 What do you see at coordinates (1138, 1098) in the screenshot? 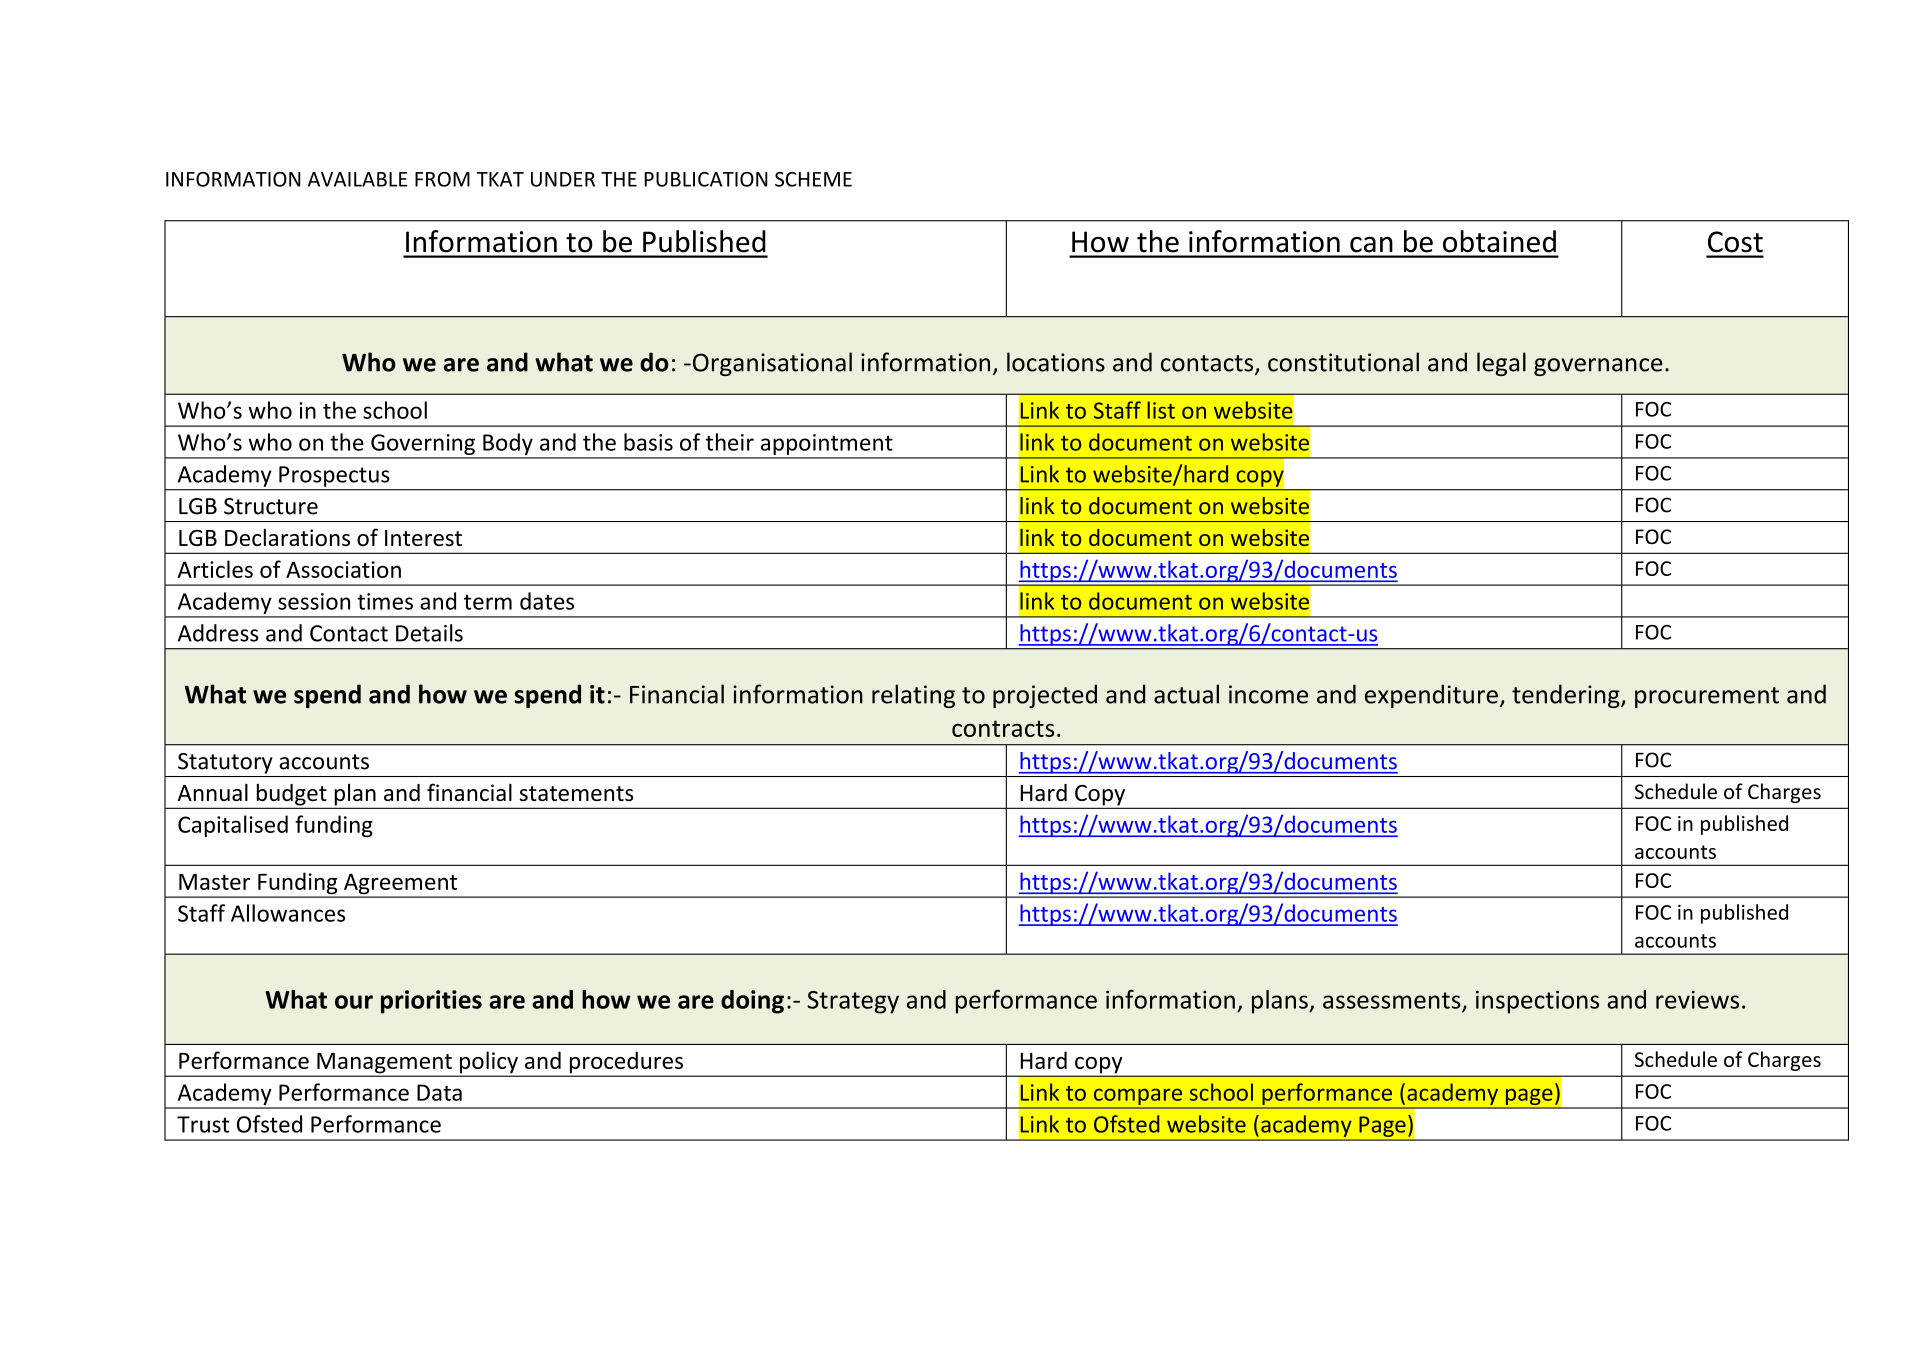
I see `compare` at bounding box center [1138, 1098].
